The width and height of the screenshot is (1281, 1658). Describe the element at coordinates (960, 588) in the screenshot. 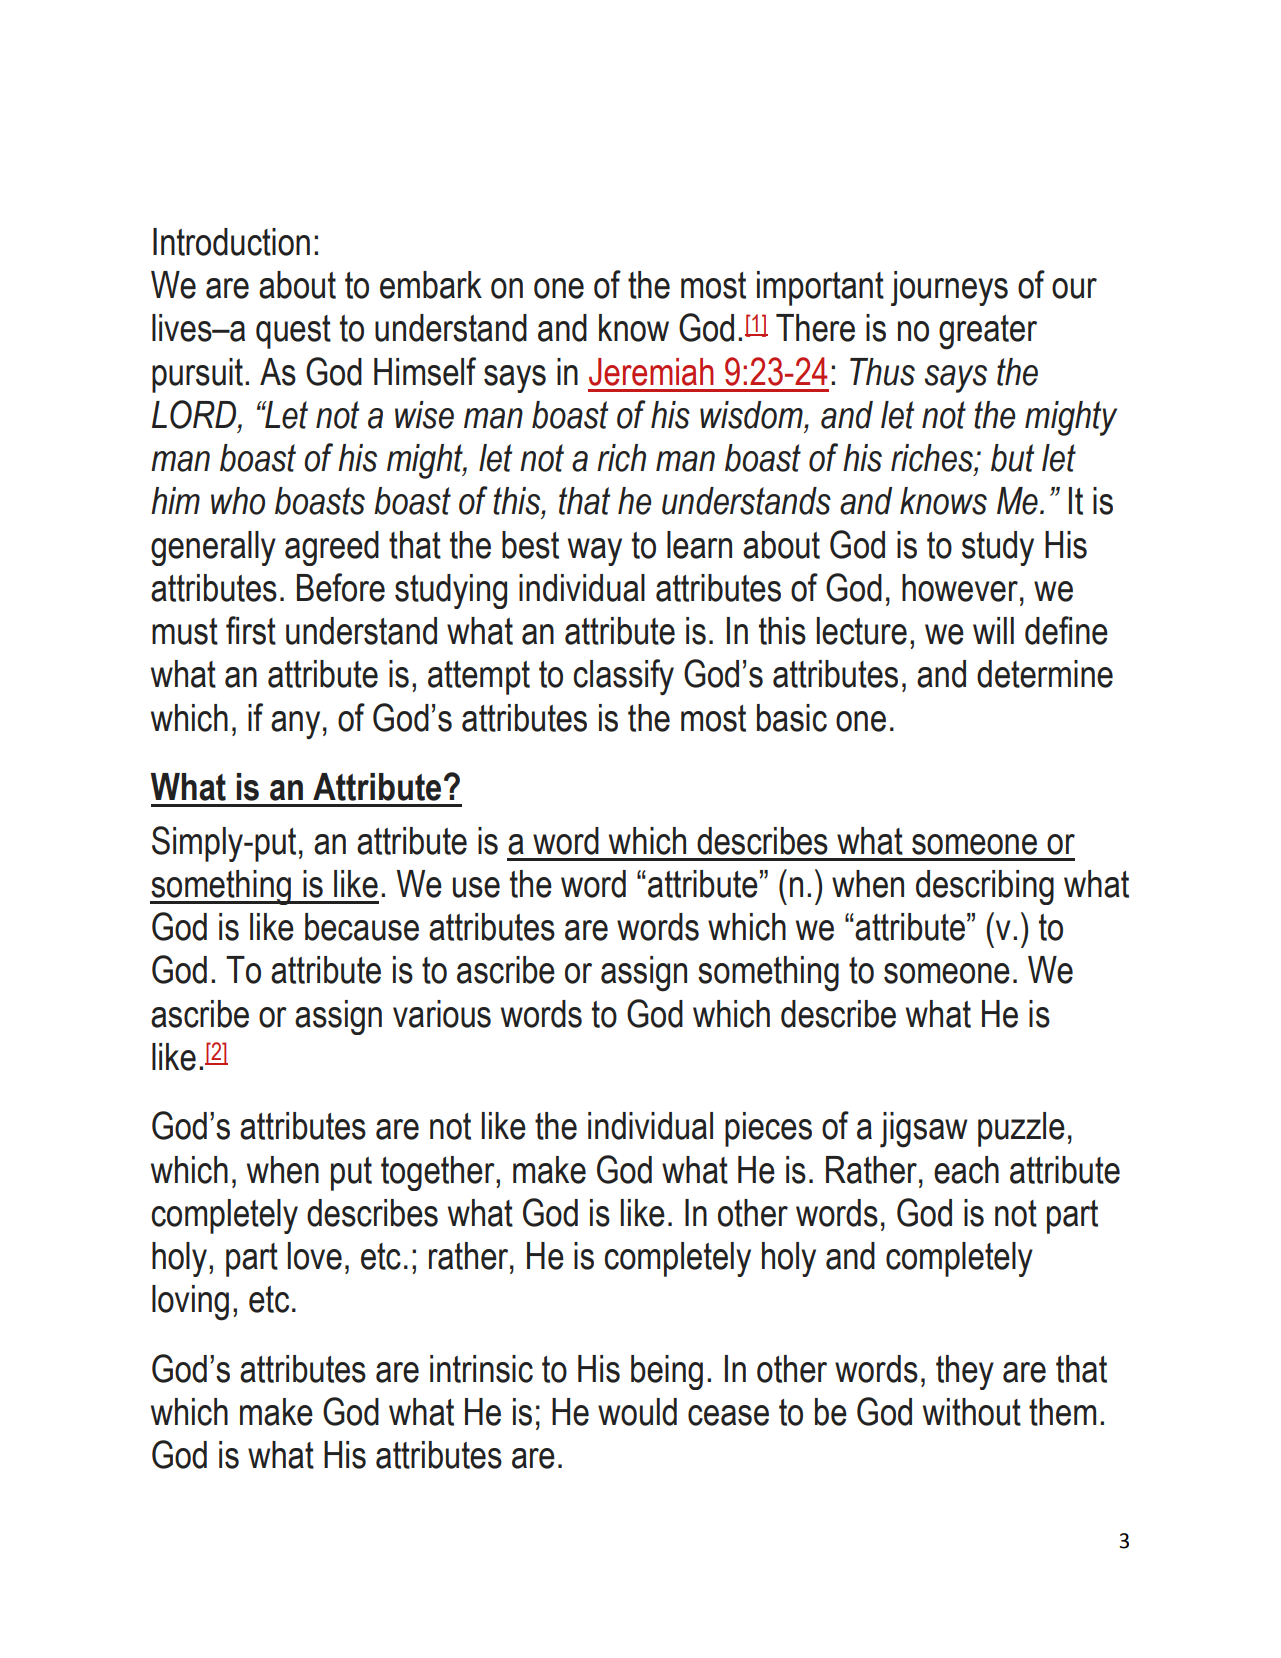

I see `however` at that location.
